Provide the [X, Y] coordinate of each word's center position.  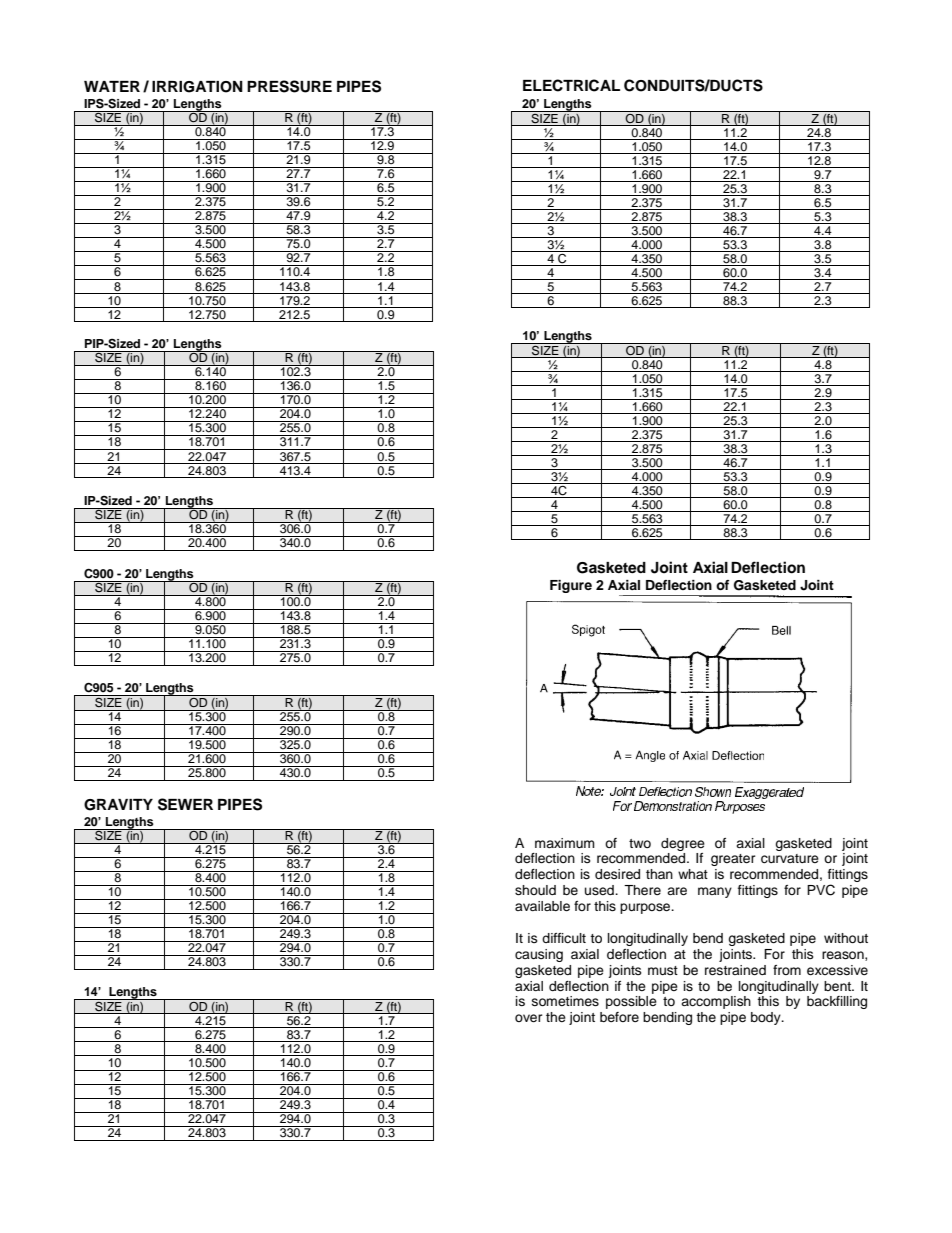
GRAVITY [118, 805]
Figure [571, 586]
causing [539, 955]
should [535, 890]
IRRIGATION [197, 87]
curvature [790, 858]
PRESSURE [289, 86]
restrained [735, 970]
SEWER [185, 804]
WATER [112, 86]
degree [683, 844]
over [528, 1018]
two [640, 843]
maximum [565, 843]
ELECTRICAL [571, 85]
